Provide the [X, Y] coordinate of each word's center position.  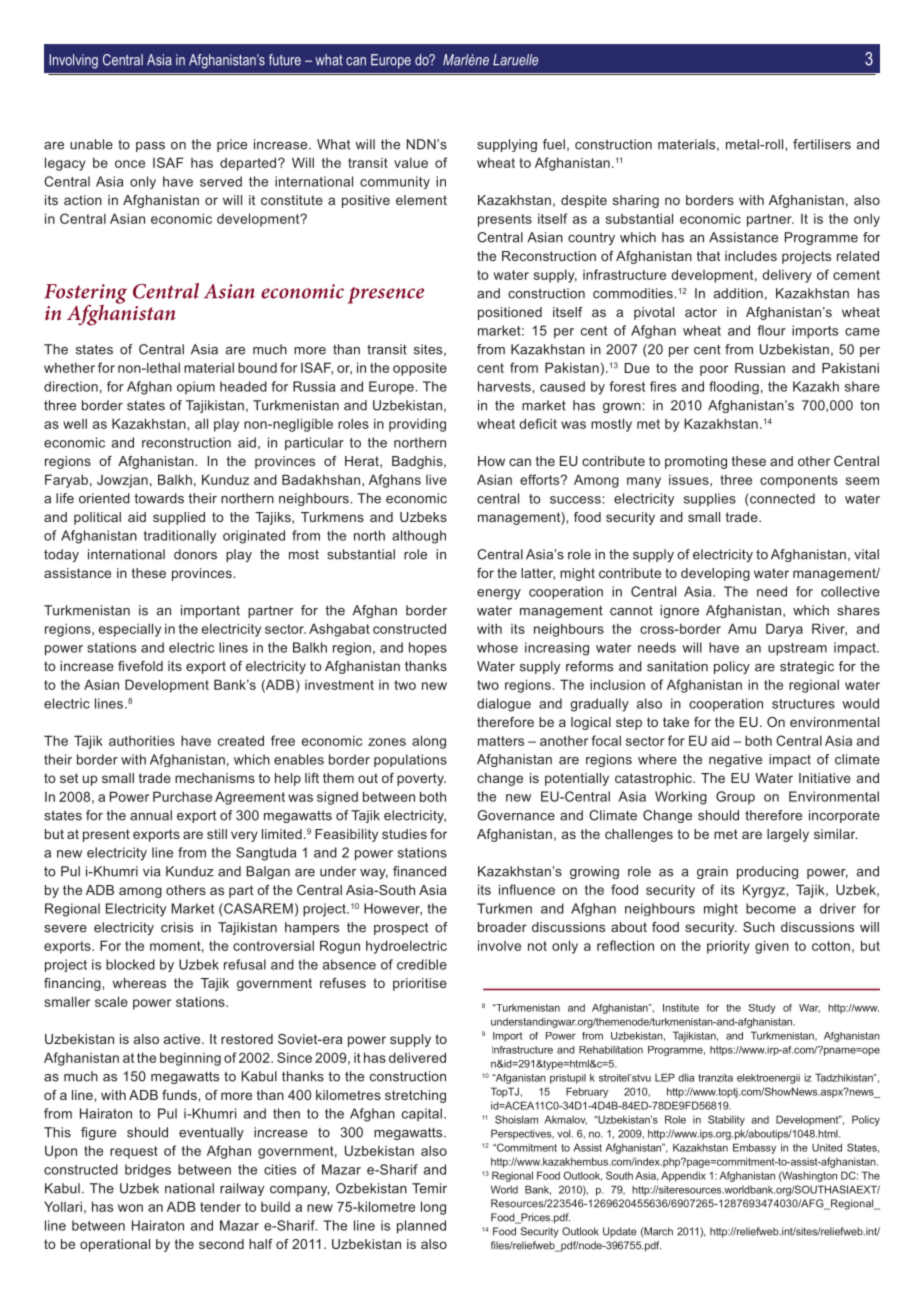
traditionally [180, 537]
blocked [130, 964]
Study [762, 1009]
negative [735, 760]
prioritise [420, 984]
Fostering [85, 295]
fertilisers [822, 144]
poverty [421, 779]
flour [771, 330]
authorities [142, 740]
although [419, 537]
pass [150, 147]
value [411, 162]
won [130, 1208]
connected [781, 498]
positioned [510, 313]
